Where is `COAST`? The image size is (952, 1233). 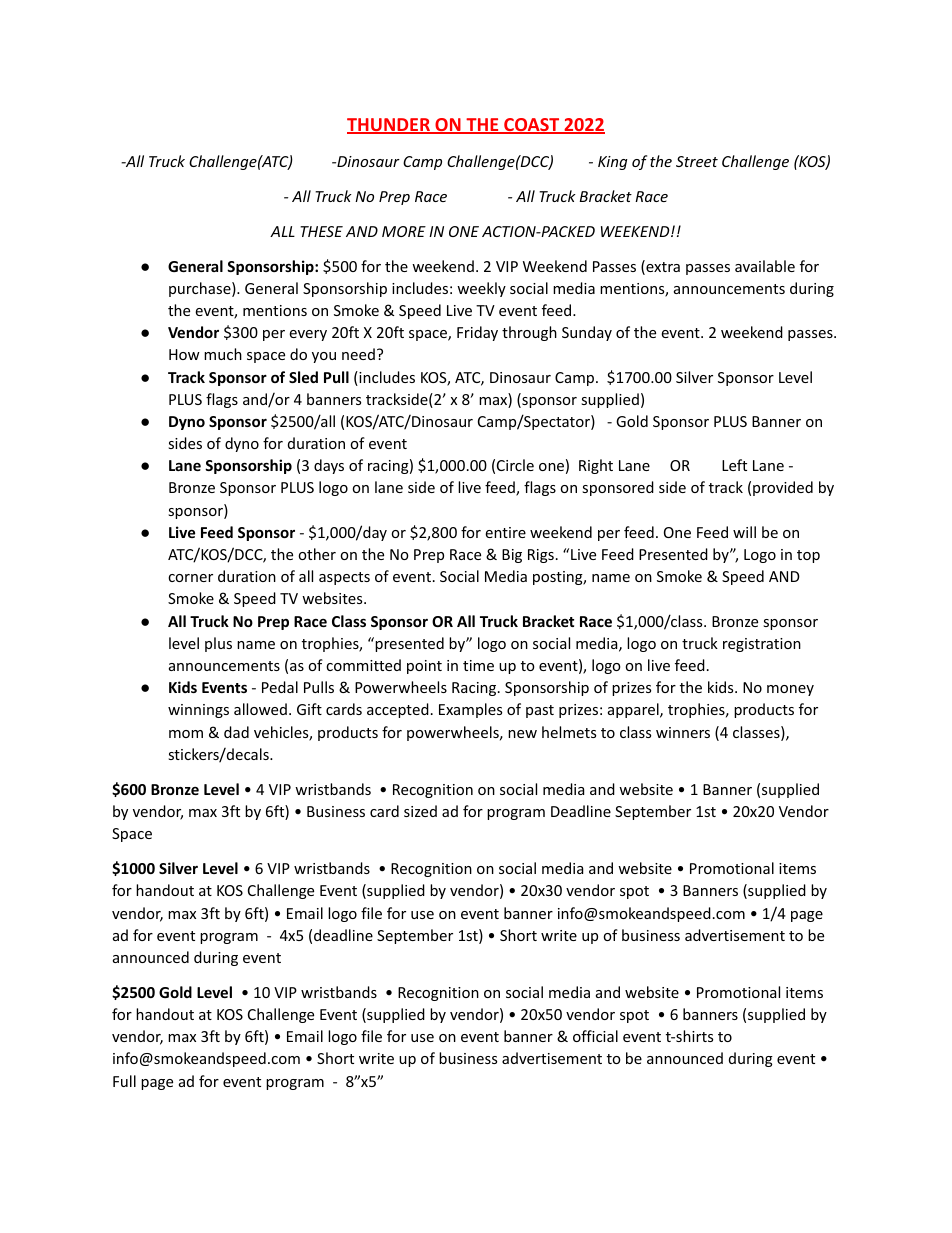 COAST is located at coordinates (532, 126).
